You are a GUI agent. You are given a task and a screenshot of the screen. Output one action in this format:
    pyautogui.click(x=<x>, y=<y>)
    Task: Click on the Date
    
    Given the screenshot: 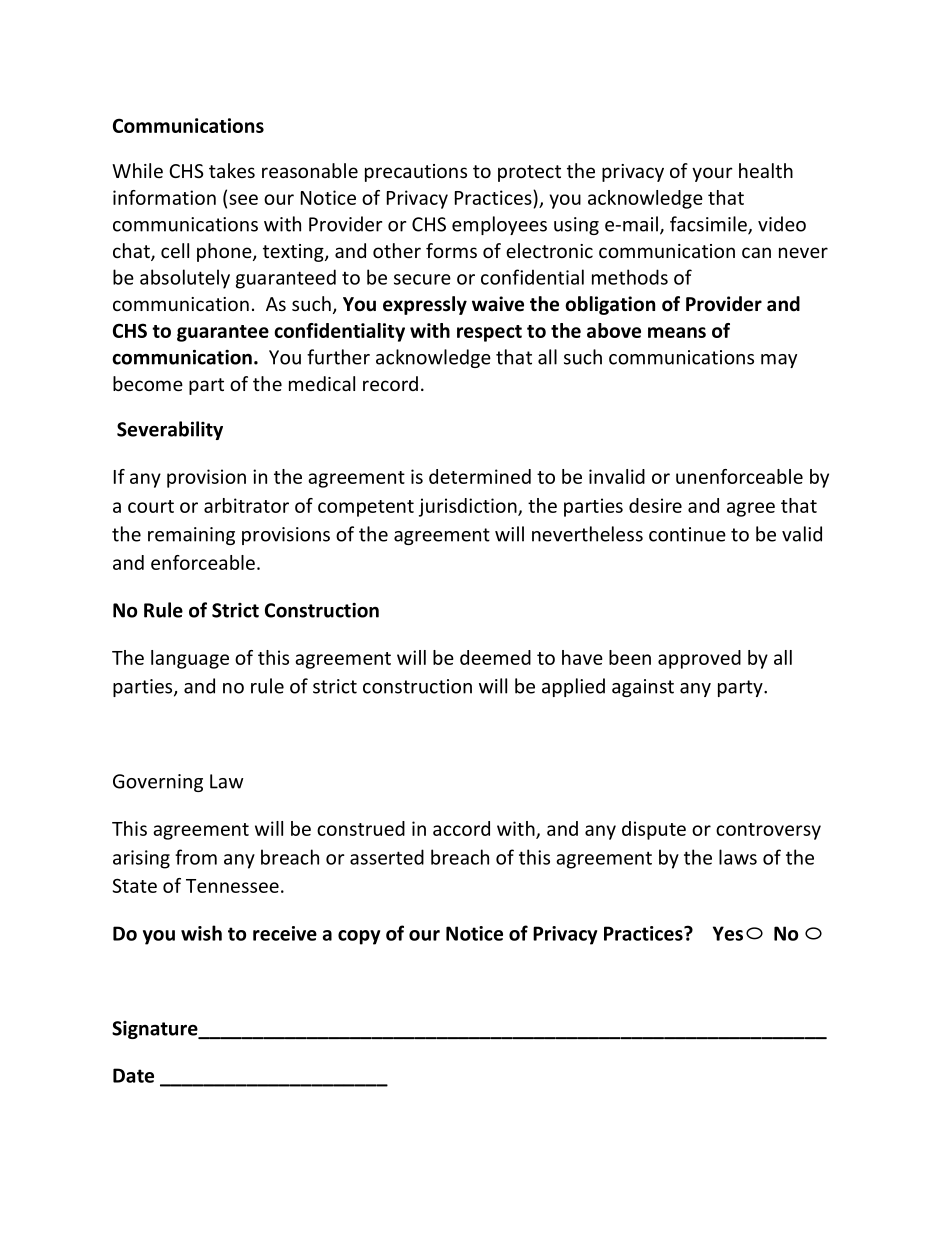 What is the action you would take?
    pyautogui.click(x=133, y=1075)
